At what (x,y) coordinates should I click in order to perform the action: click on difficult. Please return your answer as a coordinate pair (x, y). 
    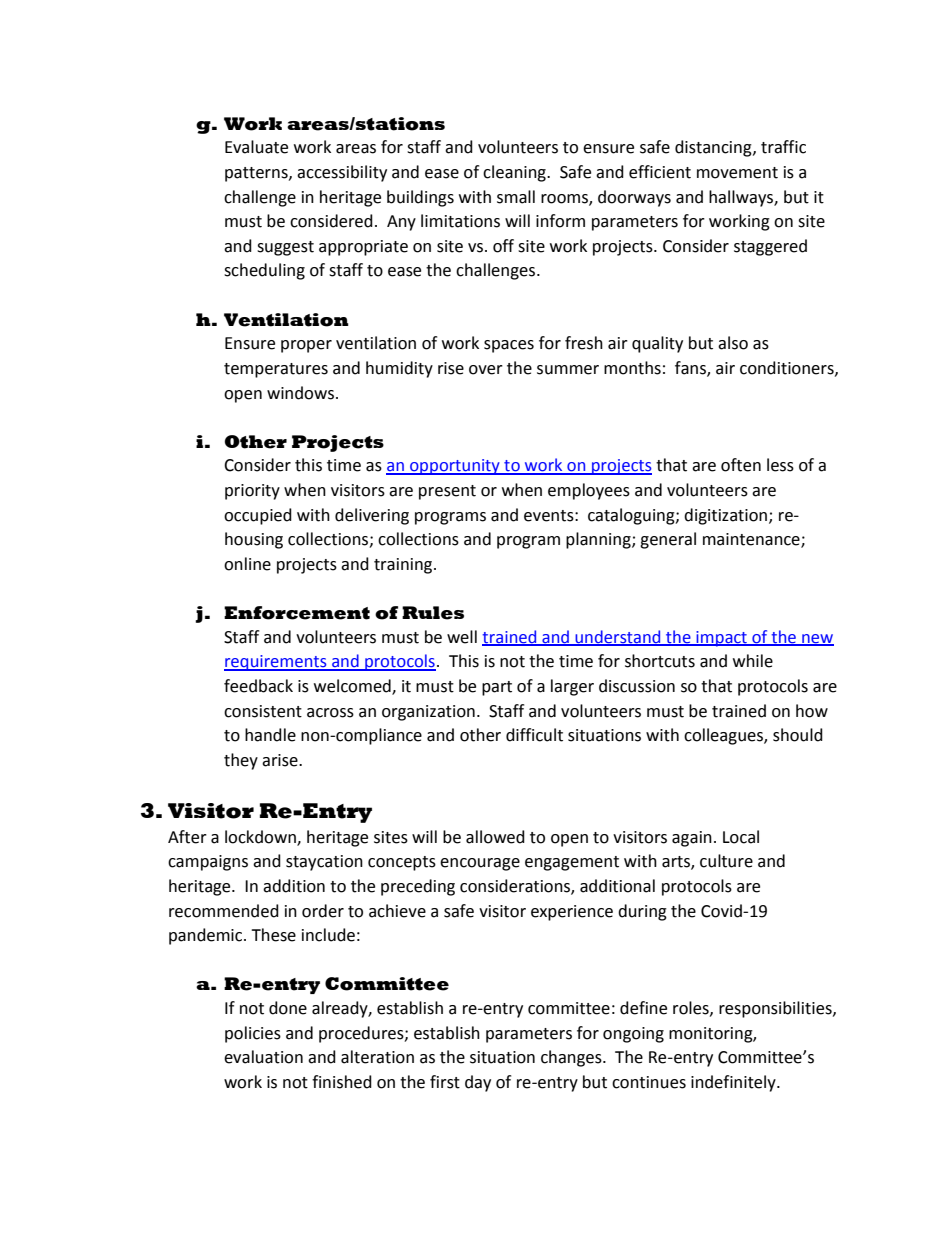
    Looking at the image, I should click on (534, 735).
